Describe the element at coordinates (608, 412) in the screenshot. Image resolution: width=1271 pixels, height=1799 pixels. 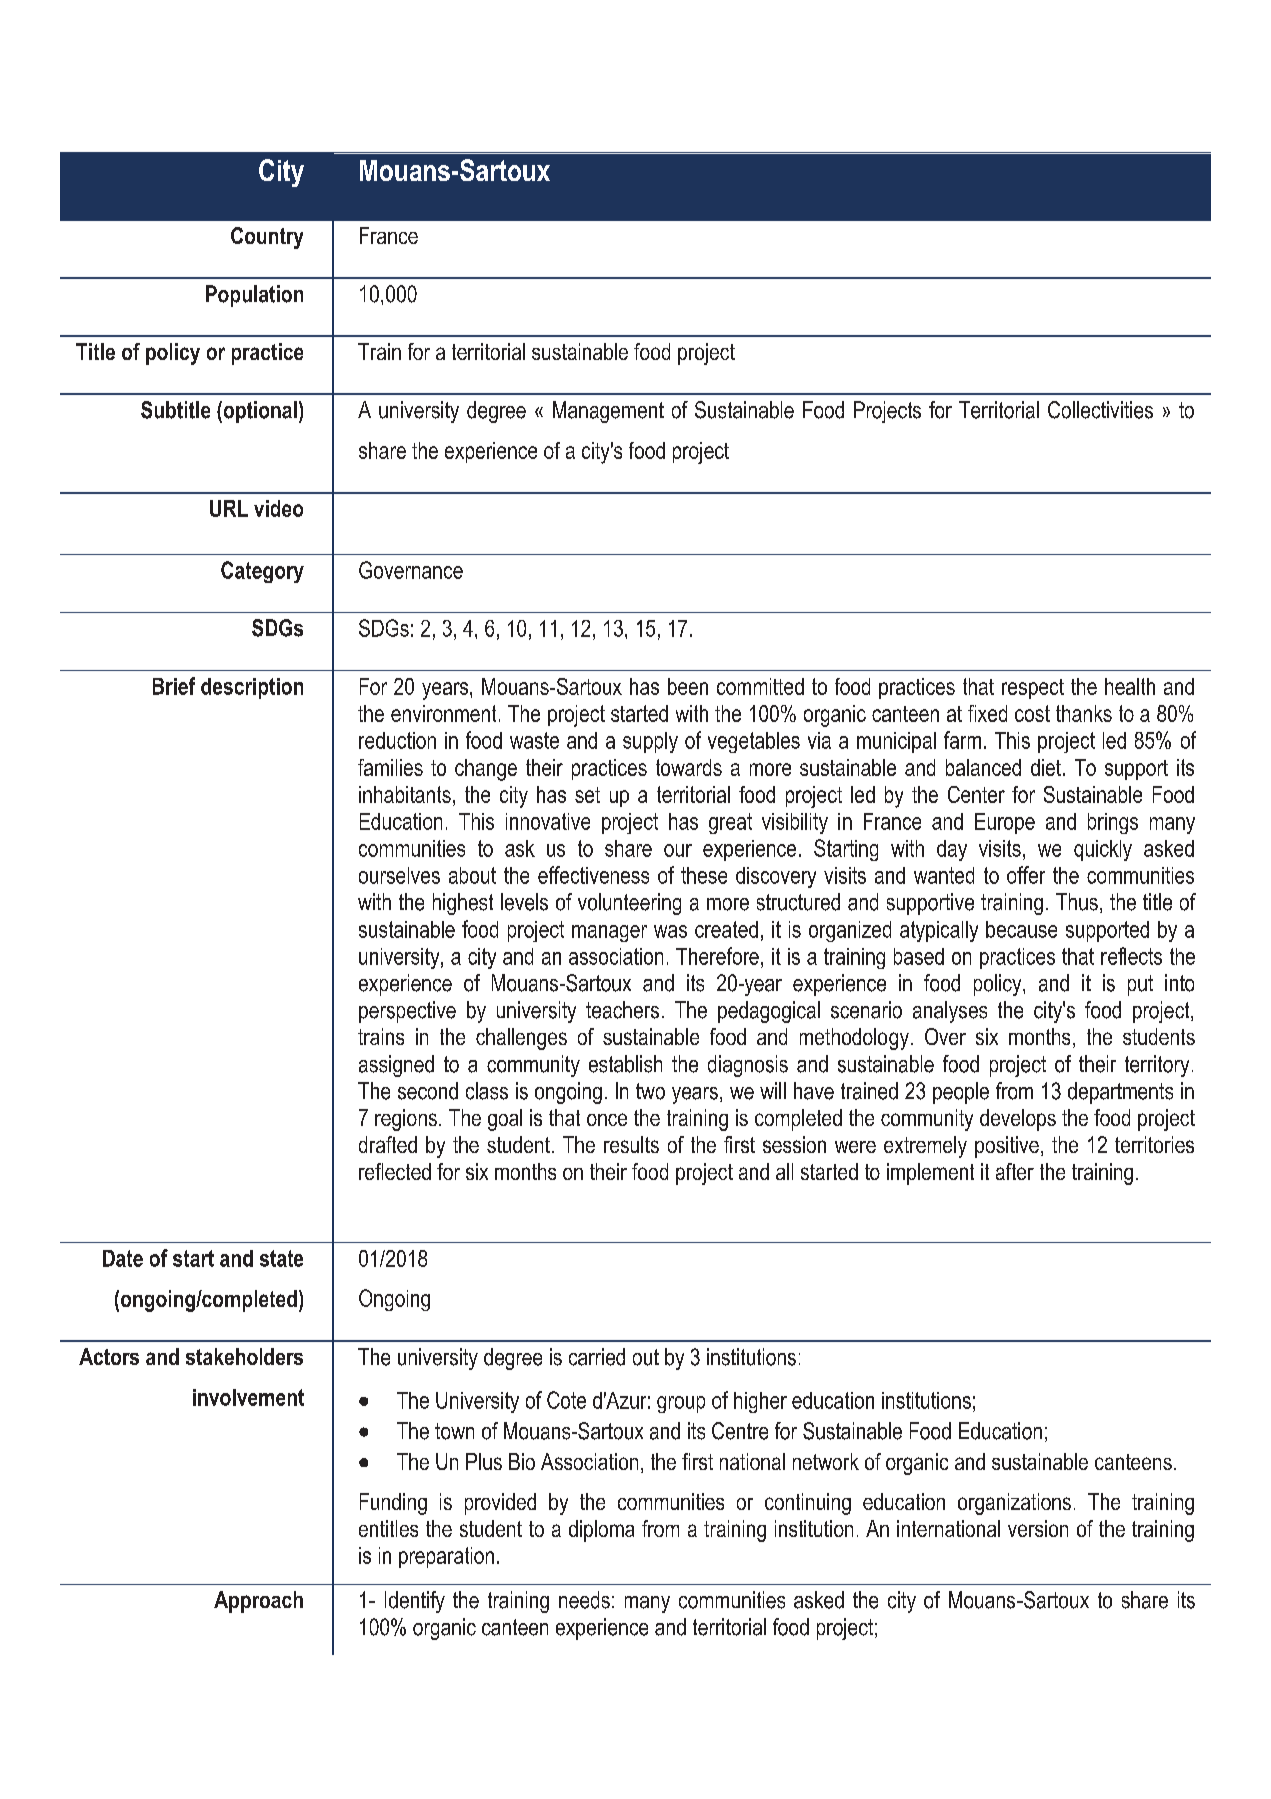
I see `Management` at that location.
